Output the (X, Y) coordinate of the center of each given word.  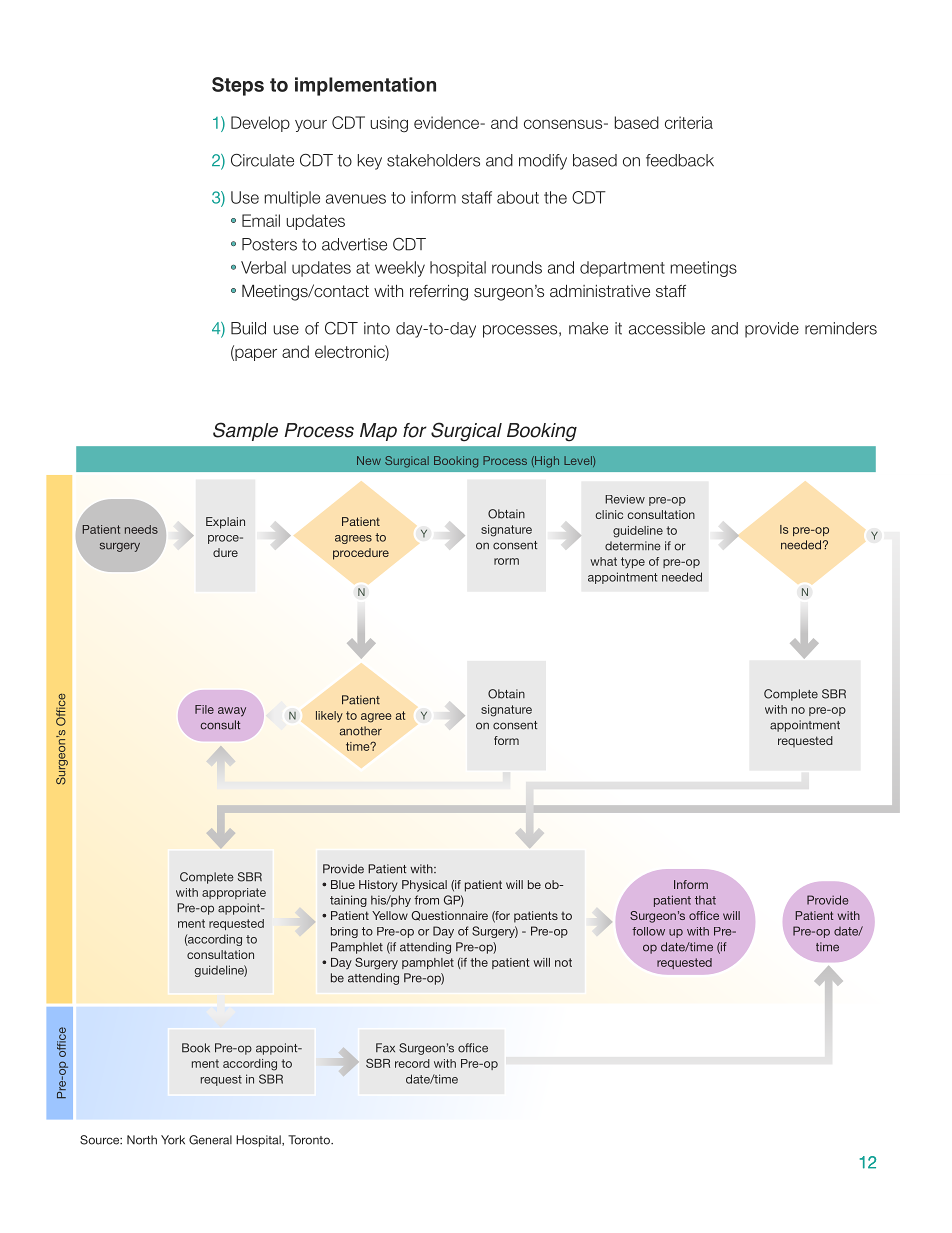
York (173, 1140)
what (603, 561)
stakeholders (433, 160)
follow (648, 931)
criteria (689, 122)
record (412, 1063)
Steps (238, 86)
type (633, 563)
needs (141, 529)
